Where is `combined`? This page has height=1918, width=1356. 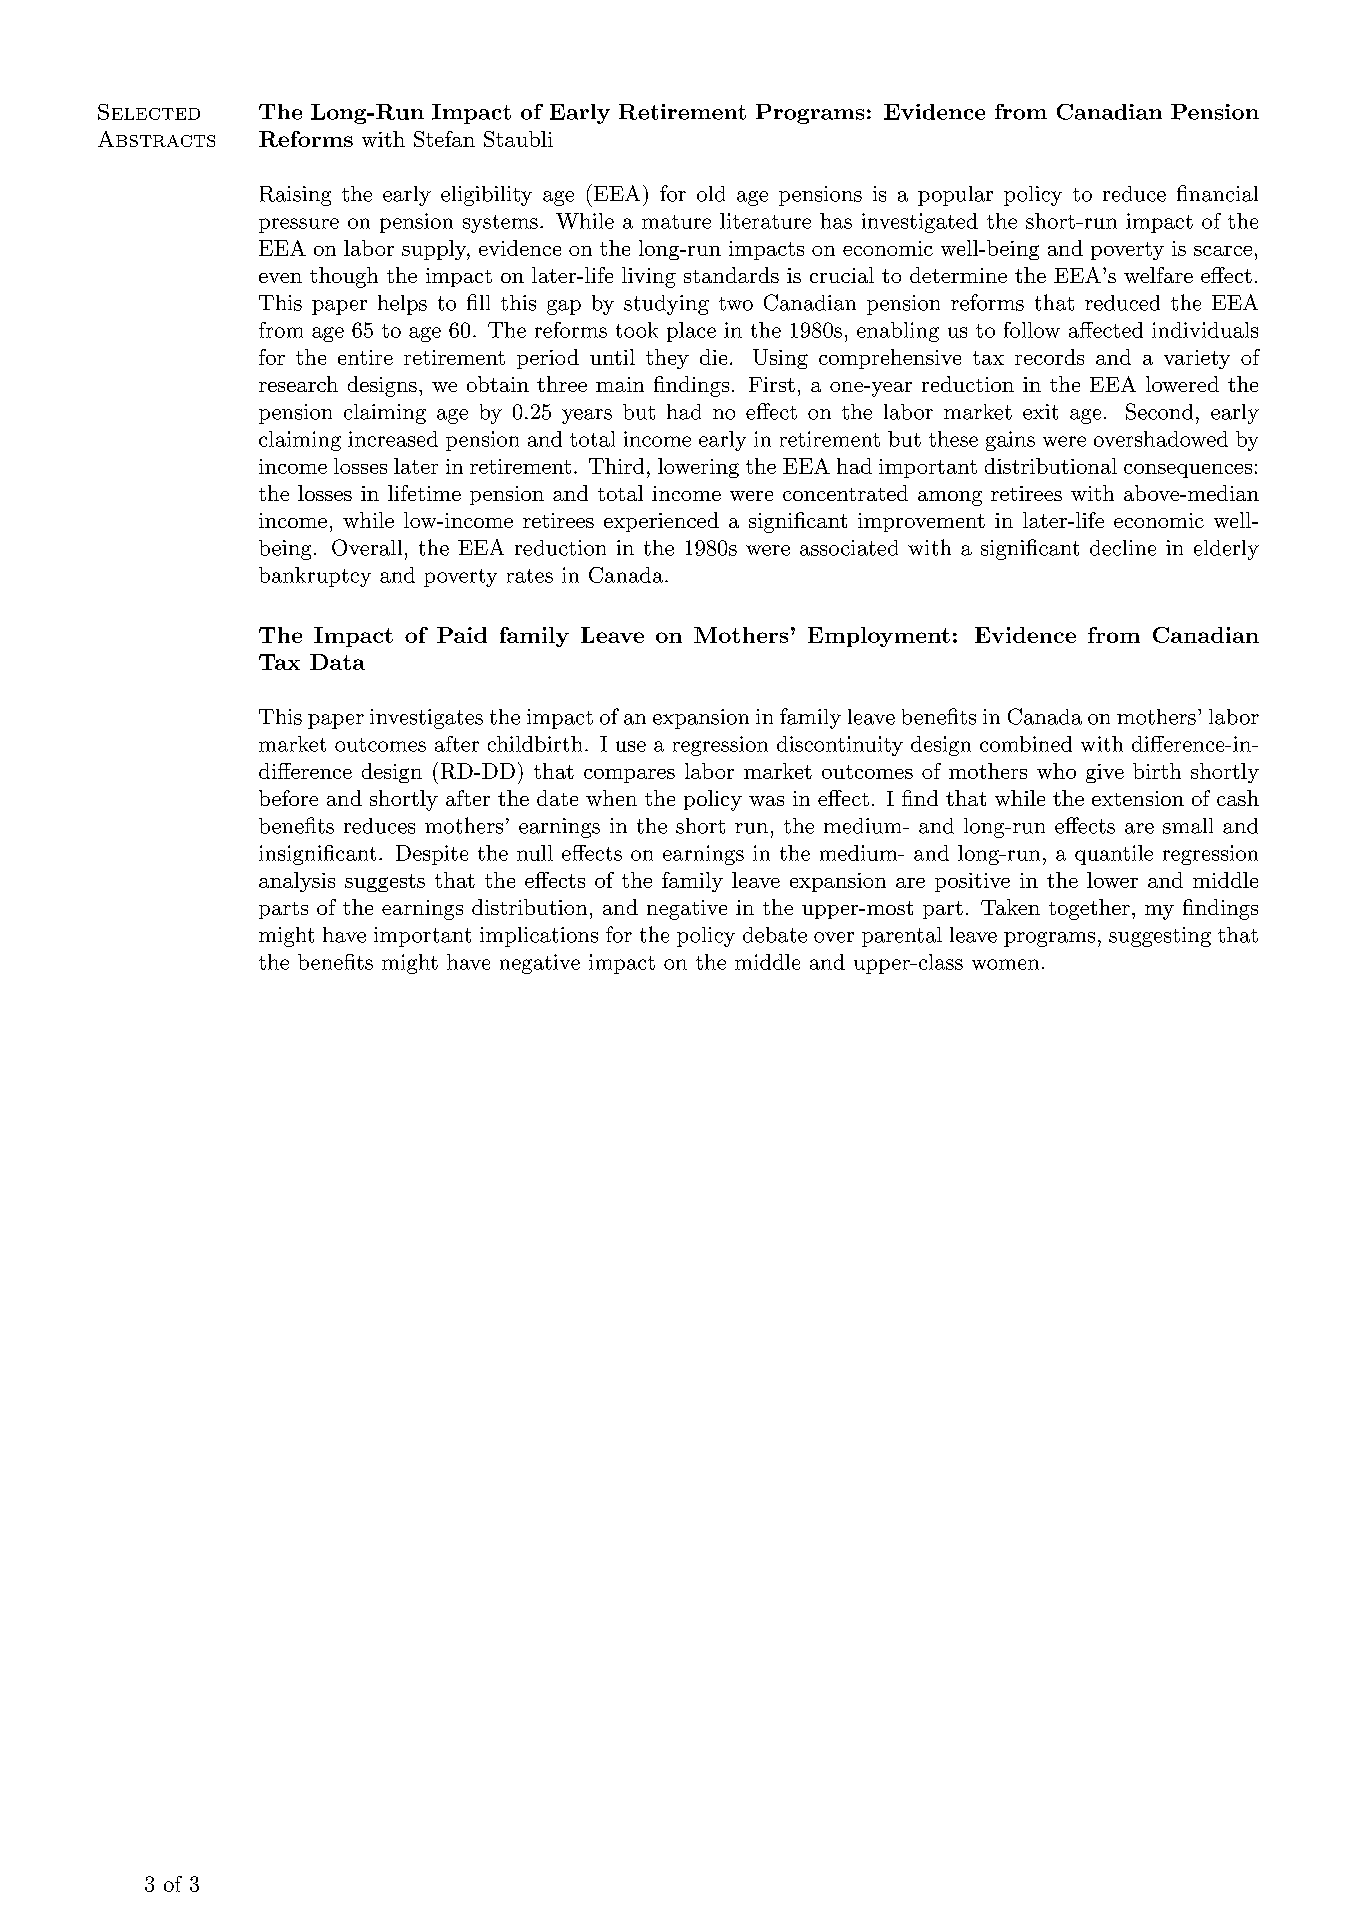 combined is located at coordinates (1026, 744).
